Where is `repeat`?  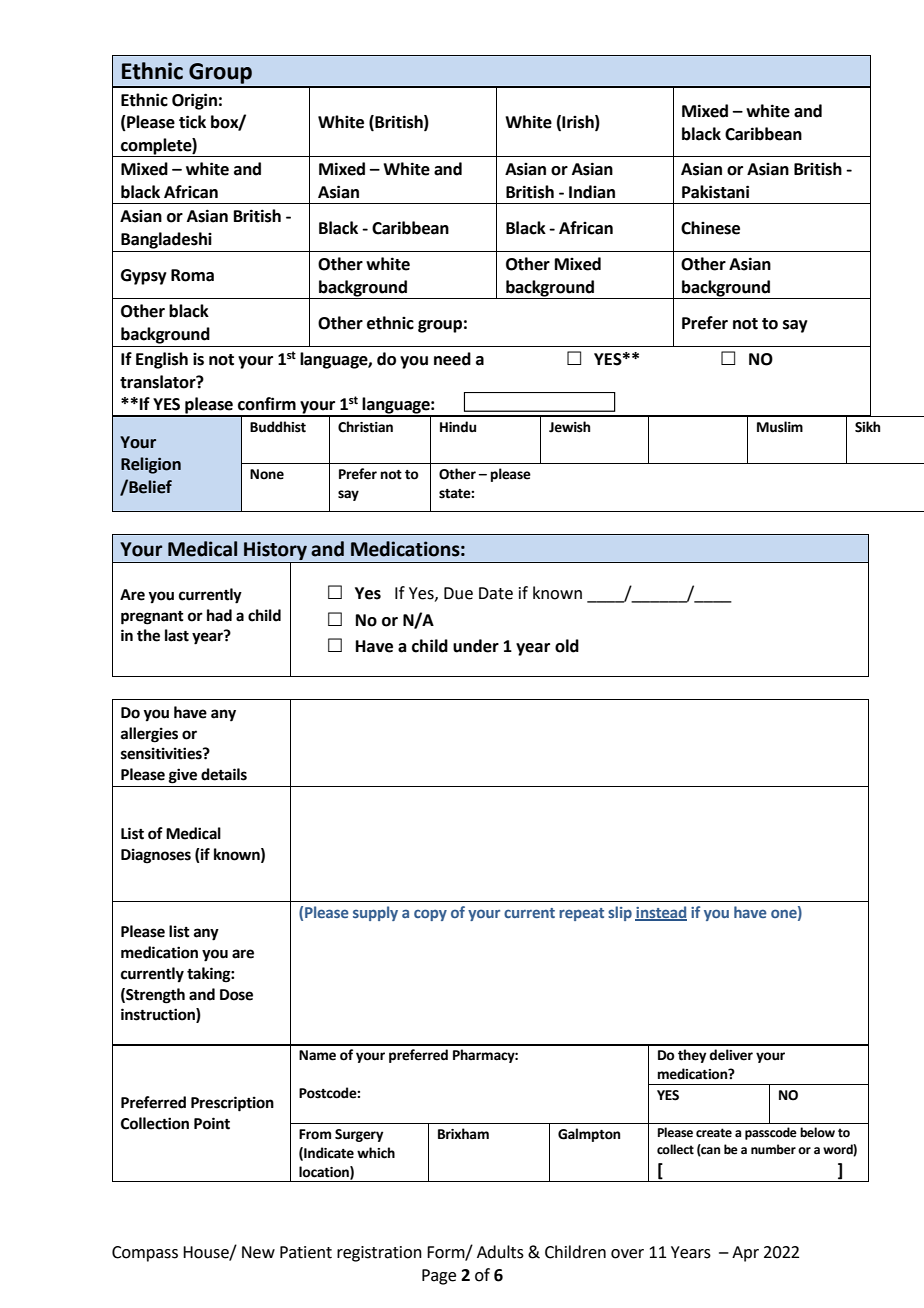
repeat is located at coordinates (581, 914).
